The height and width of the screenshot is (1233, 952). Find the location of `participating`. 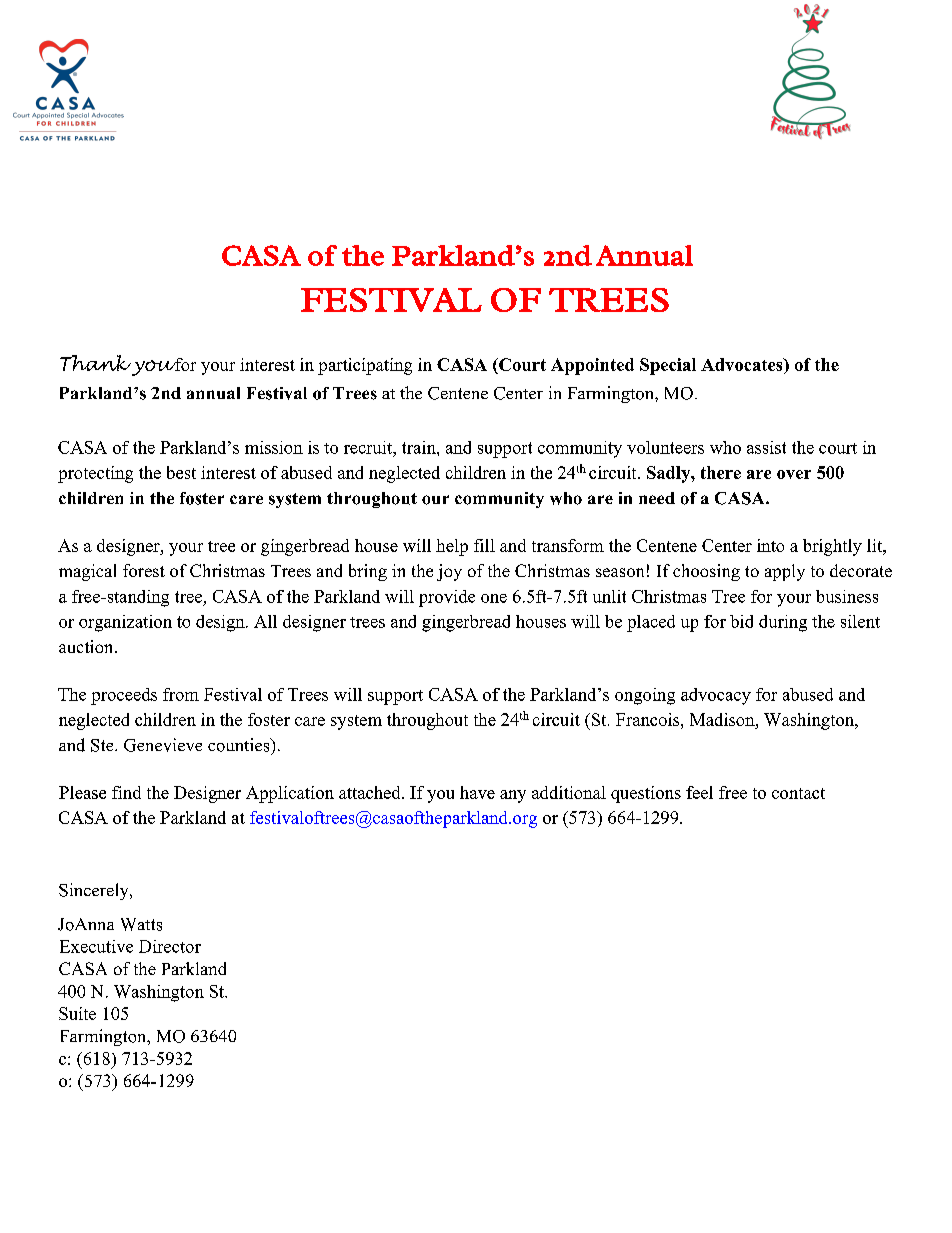

participating is located at coordinates (365, 366).
